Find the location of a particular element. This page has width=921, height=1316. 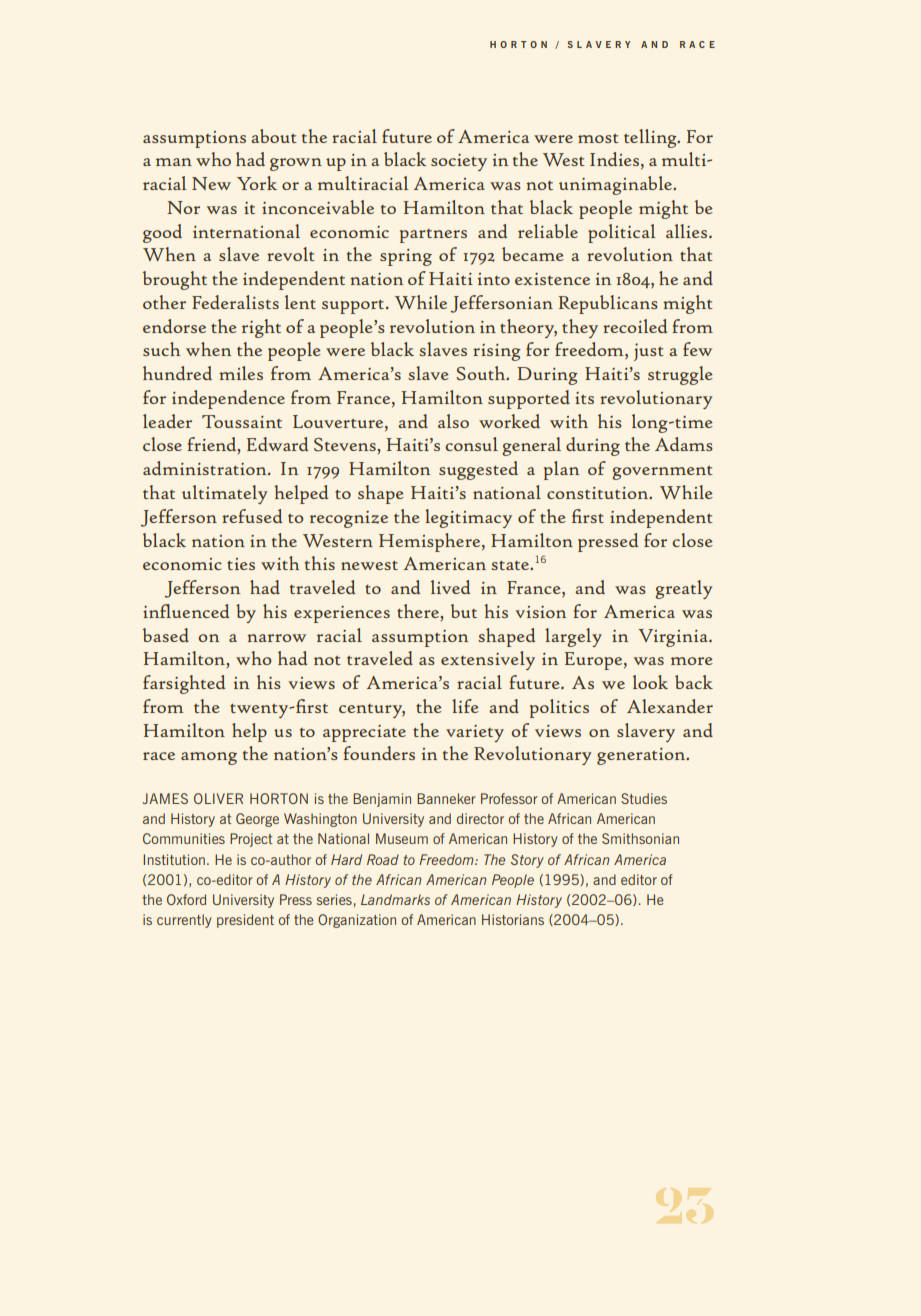

independence is located at coordinates (228, 399).
